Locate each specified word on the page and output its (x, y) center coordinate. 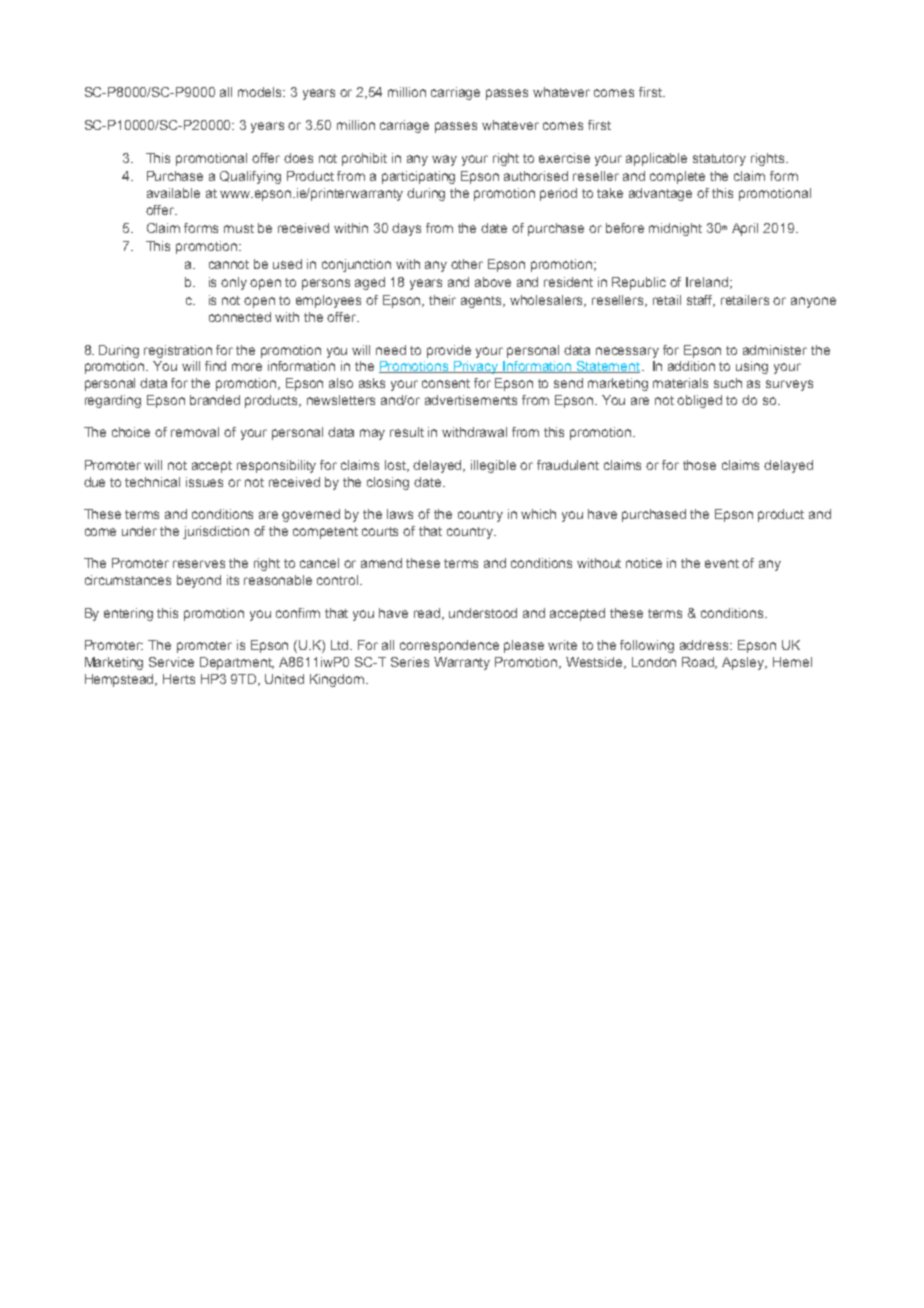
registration (178, 351)
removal (195, 432)
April (745, 229)
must (239, 228)
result (407, 432)
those (699, 465)
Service (171, 662)
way (444, 160)
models (261, 92)
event (722, 563)
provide (449, 351)
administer (775, 350)
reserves (199, 564)
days (406, 229)
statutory (719, 160)
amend (381, 563)
